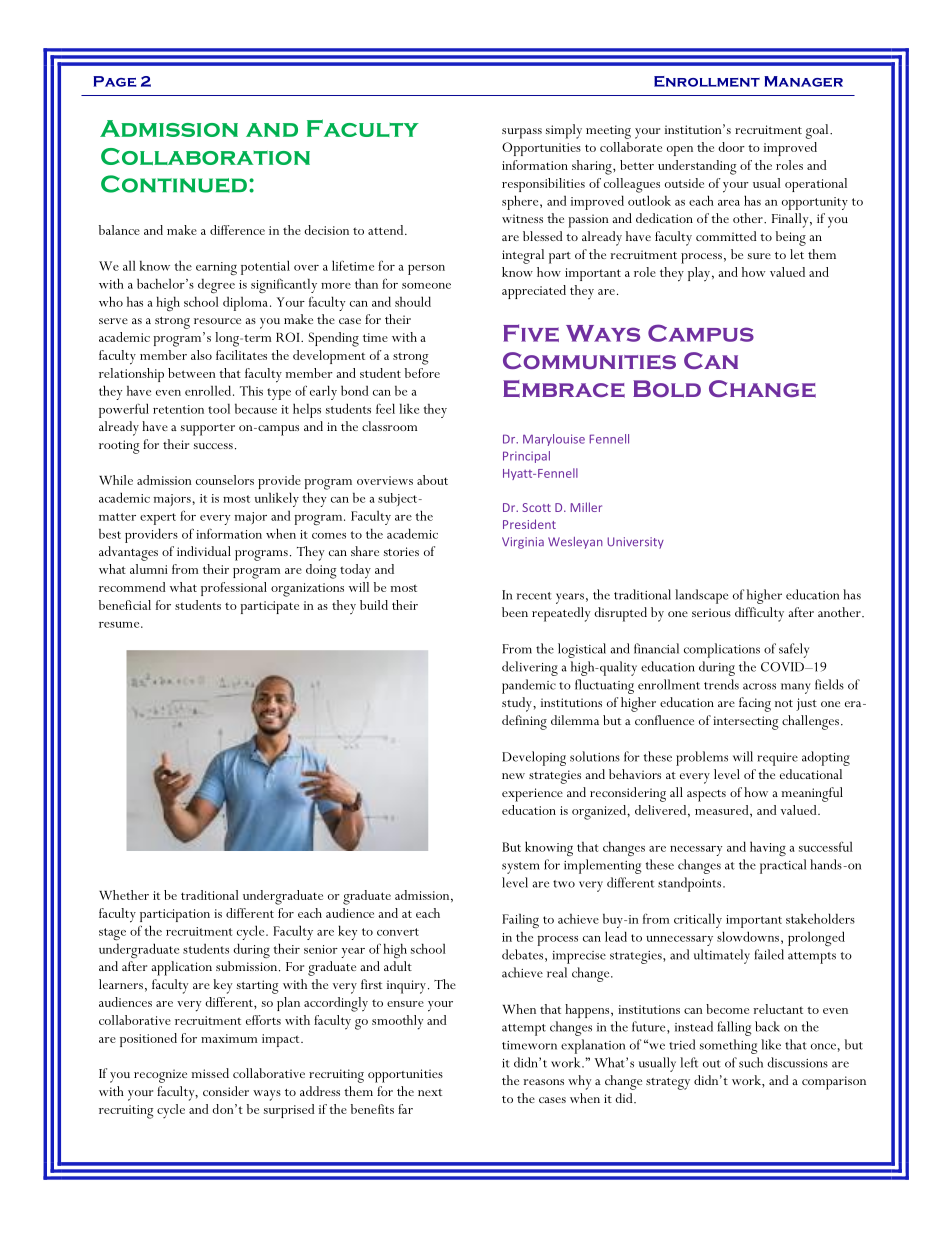 The height and width of the document is (1233, 952). What do you see at coordinates (515, 612) in the document?
I see `been` at bounding box center [515, 612].
